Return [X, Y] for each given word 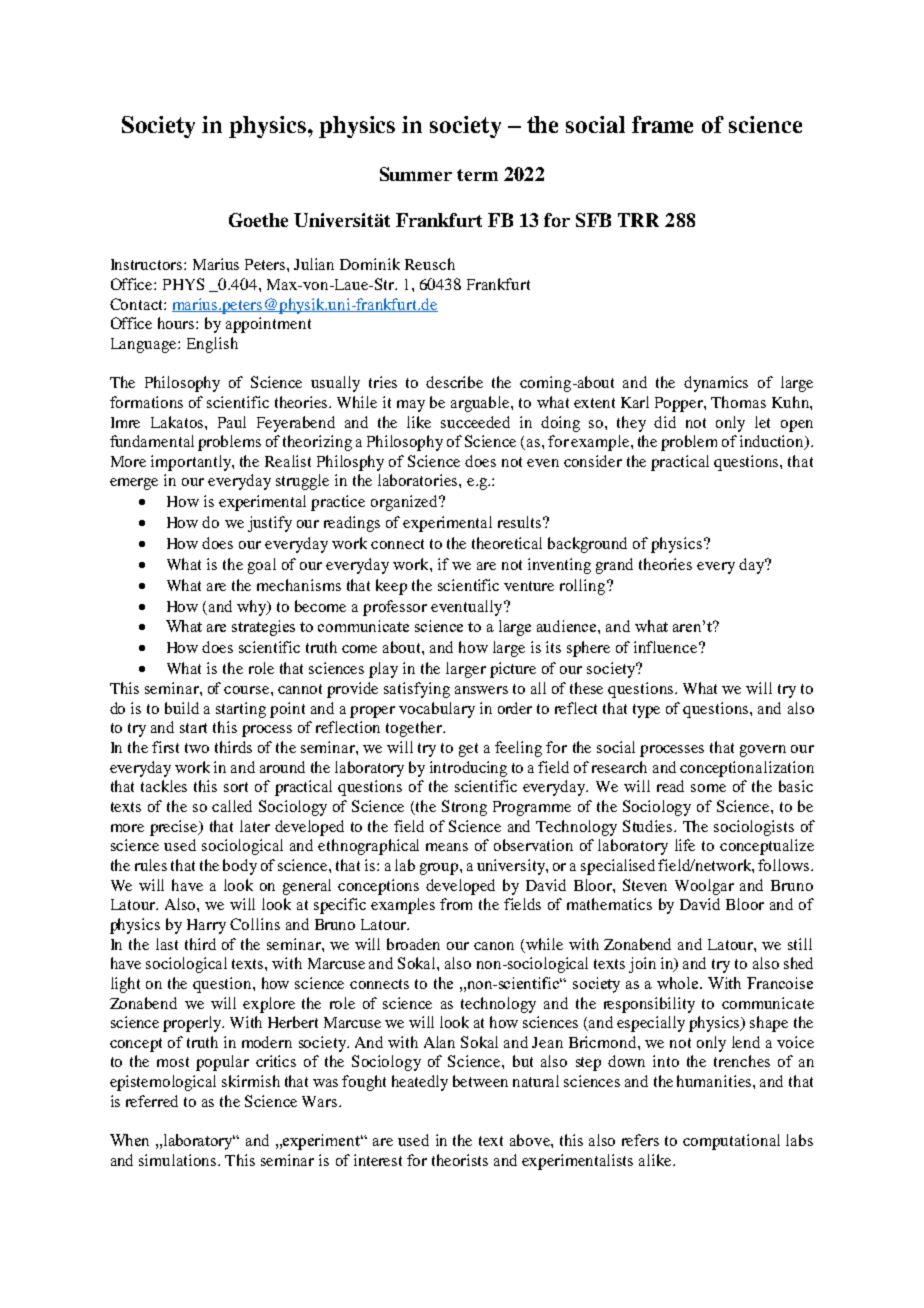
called [232, 806]
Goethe [258, 220]
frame [662, 124]
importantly [192, 463]
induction [773, 442]
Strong [464, 808]
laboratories [419, 480]
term [477, 175]
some [708, 788]
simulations [179, 1160]
